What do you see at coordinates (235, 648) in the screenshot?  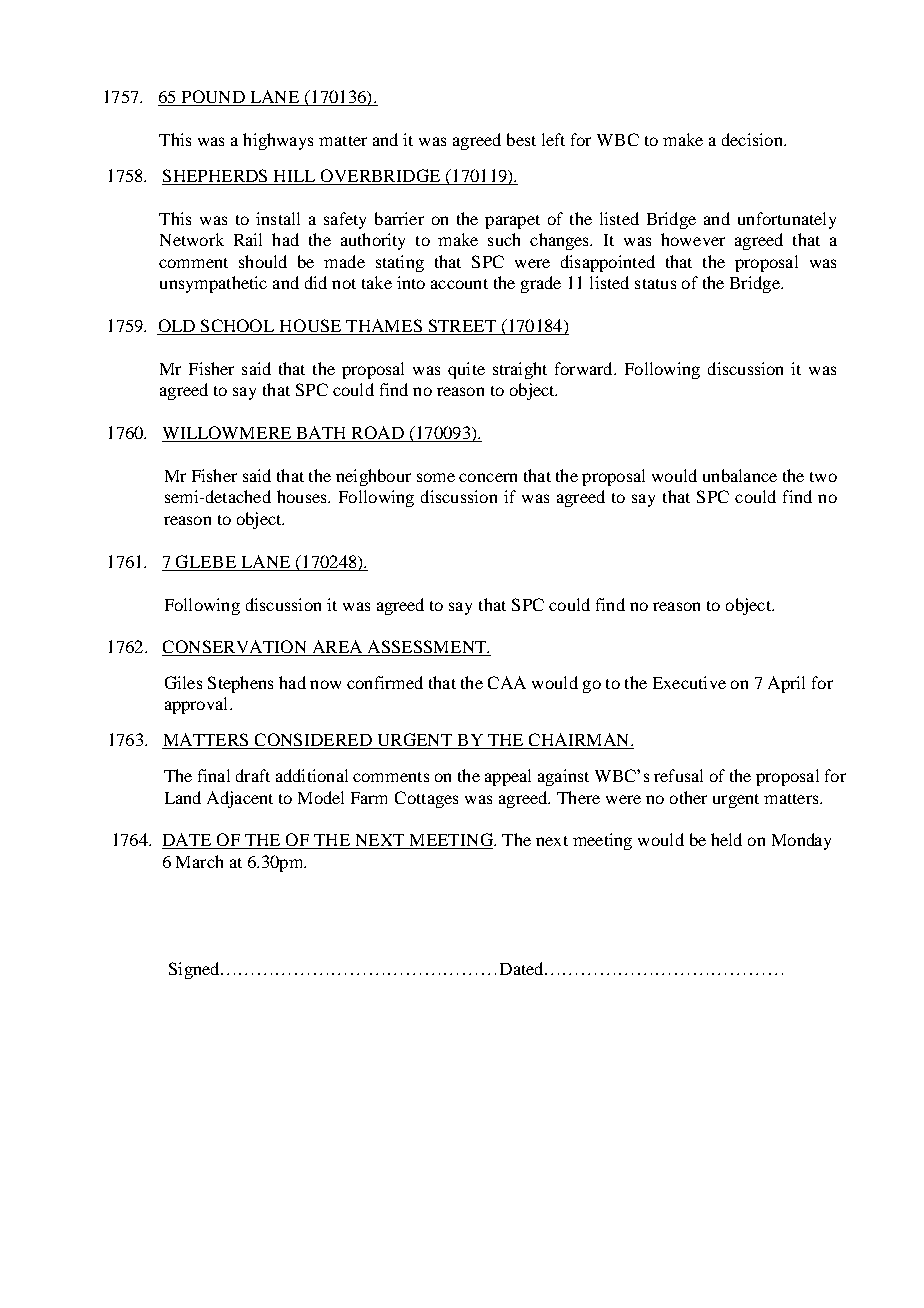 I see `CONSERVATION` at bounding box center [235, 648].
